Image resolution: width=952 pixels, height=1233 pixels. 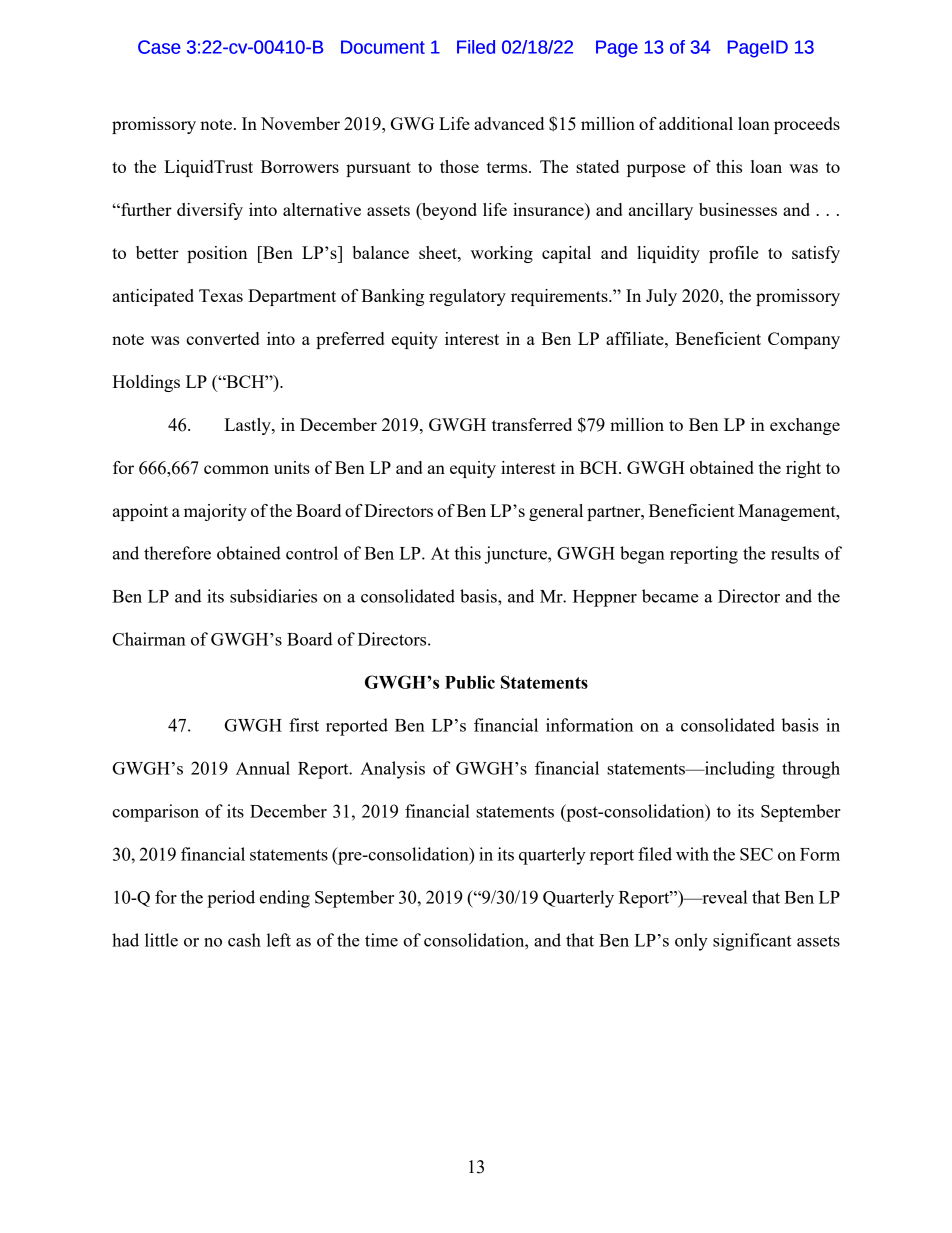 I want to click on additional, so click(x=696, y=123).
